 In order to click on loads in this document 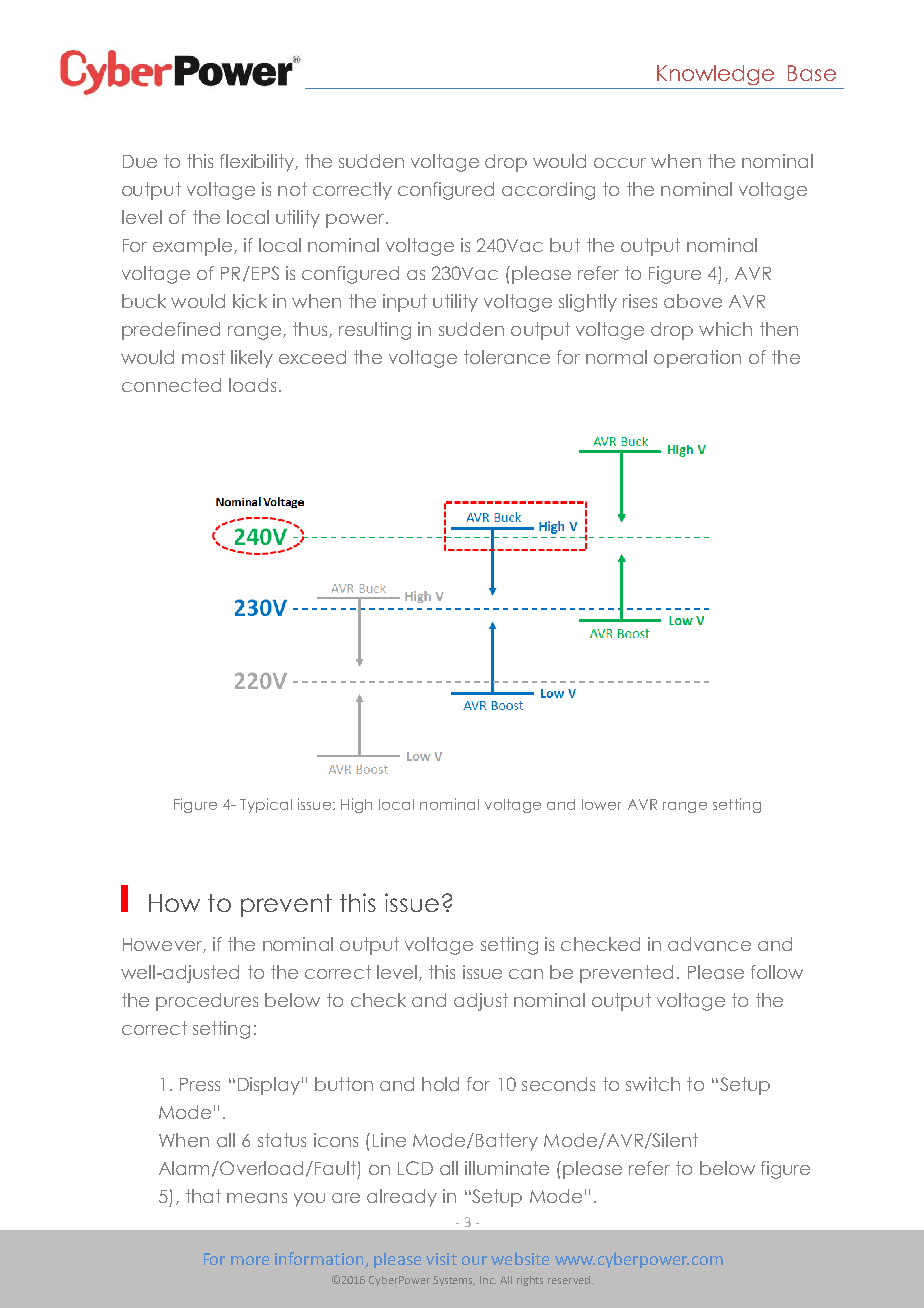, I will do `click(252, 385)`.
